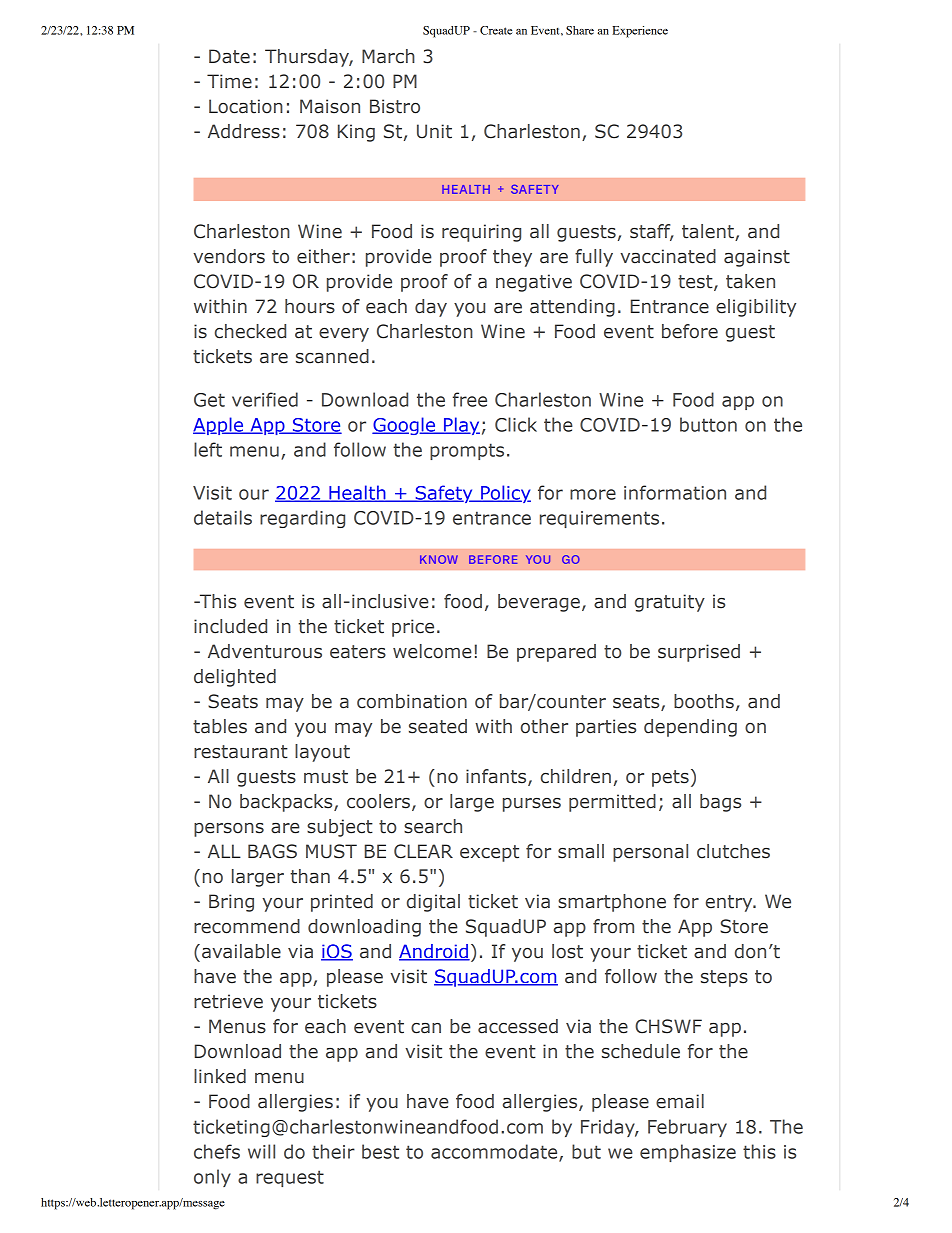 Image resolution: width=952 pixels, height=1233 pixels. Describe the element at coordinates (380, 1151) in the screenshot. I see `best` at that location.
